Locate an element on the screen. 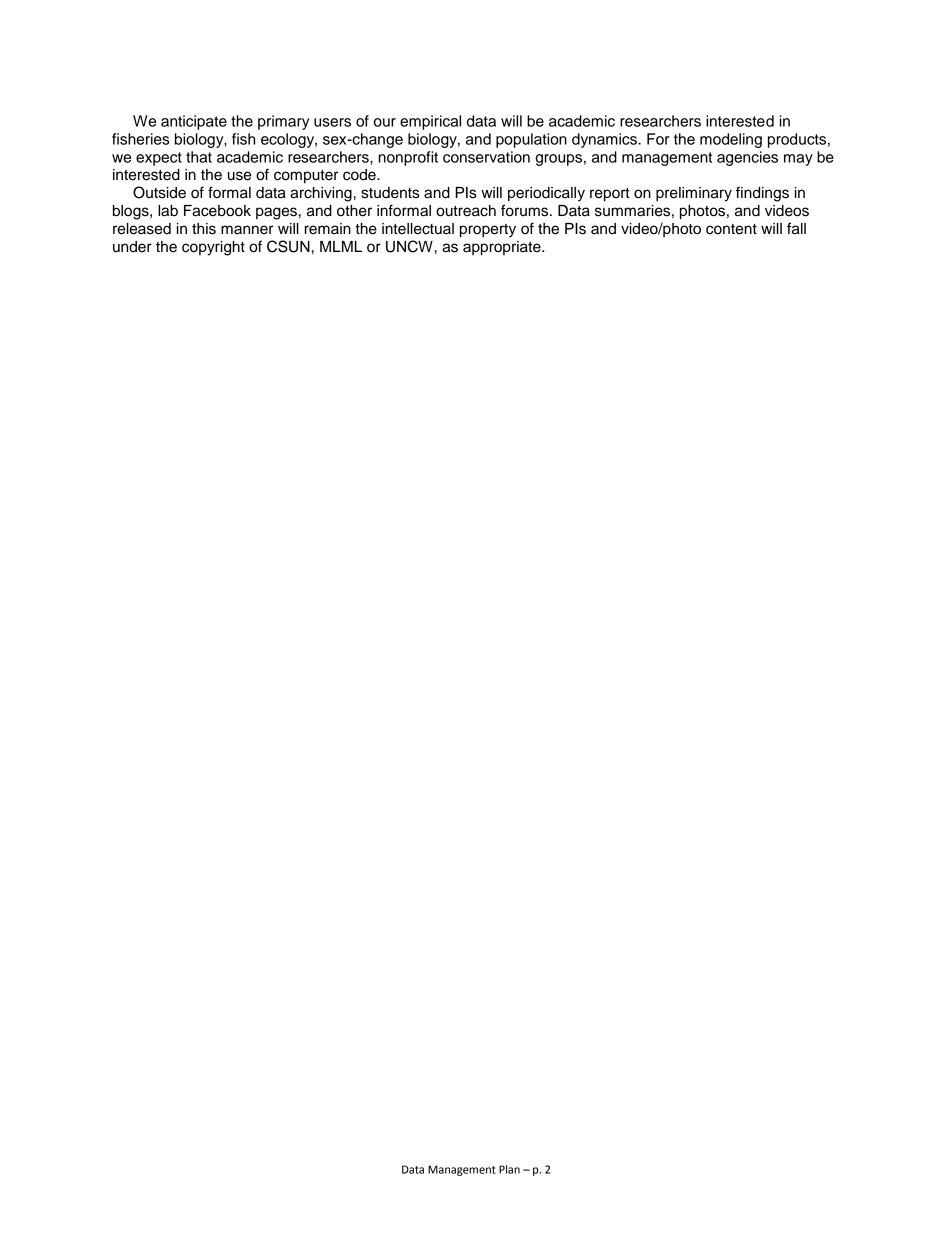 The image size is (952, 1233). intellectual is located at coordinates (418, 229).
